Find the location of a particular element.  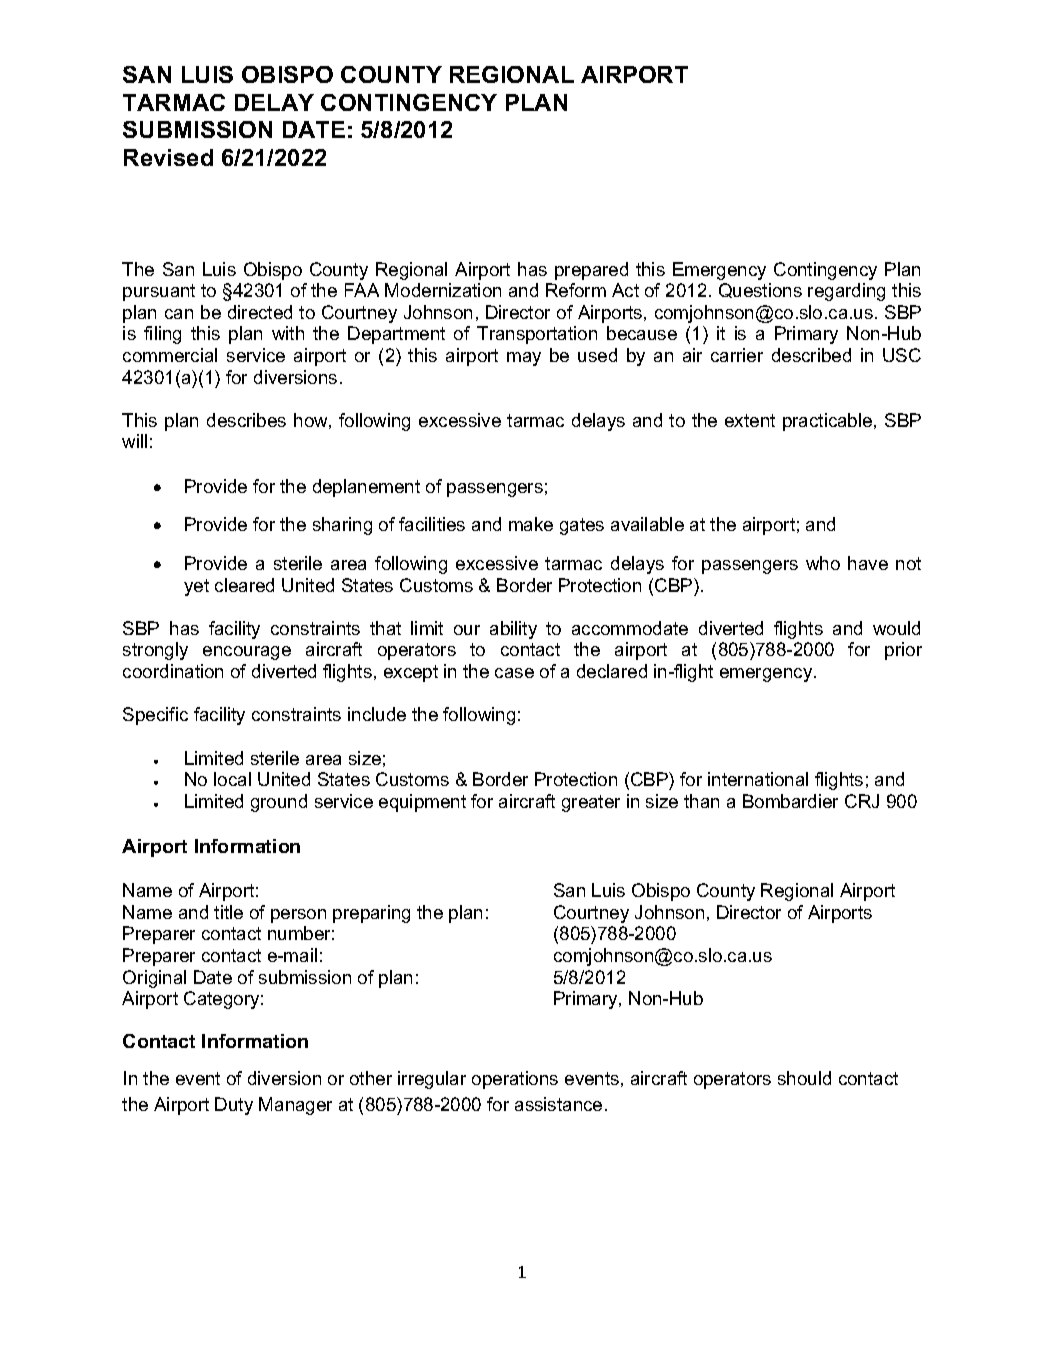

regarding is located at coordinates (846, 292).
